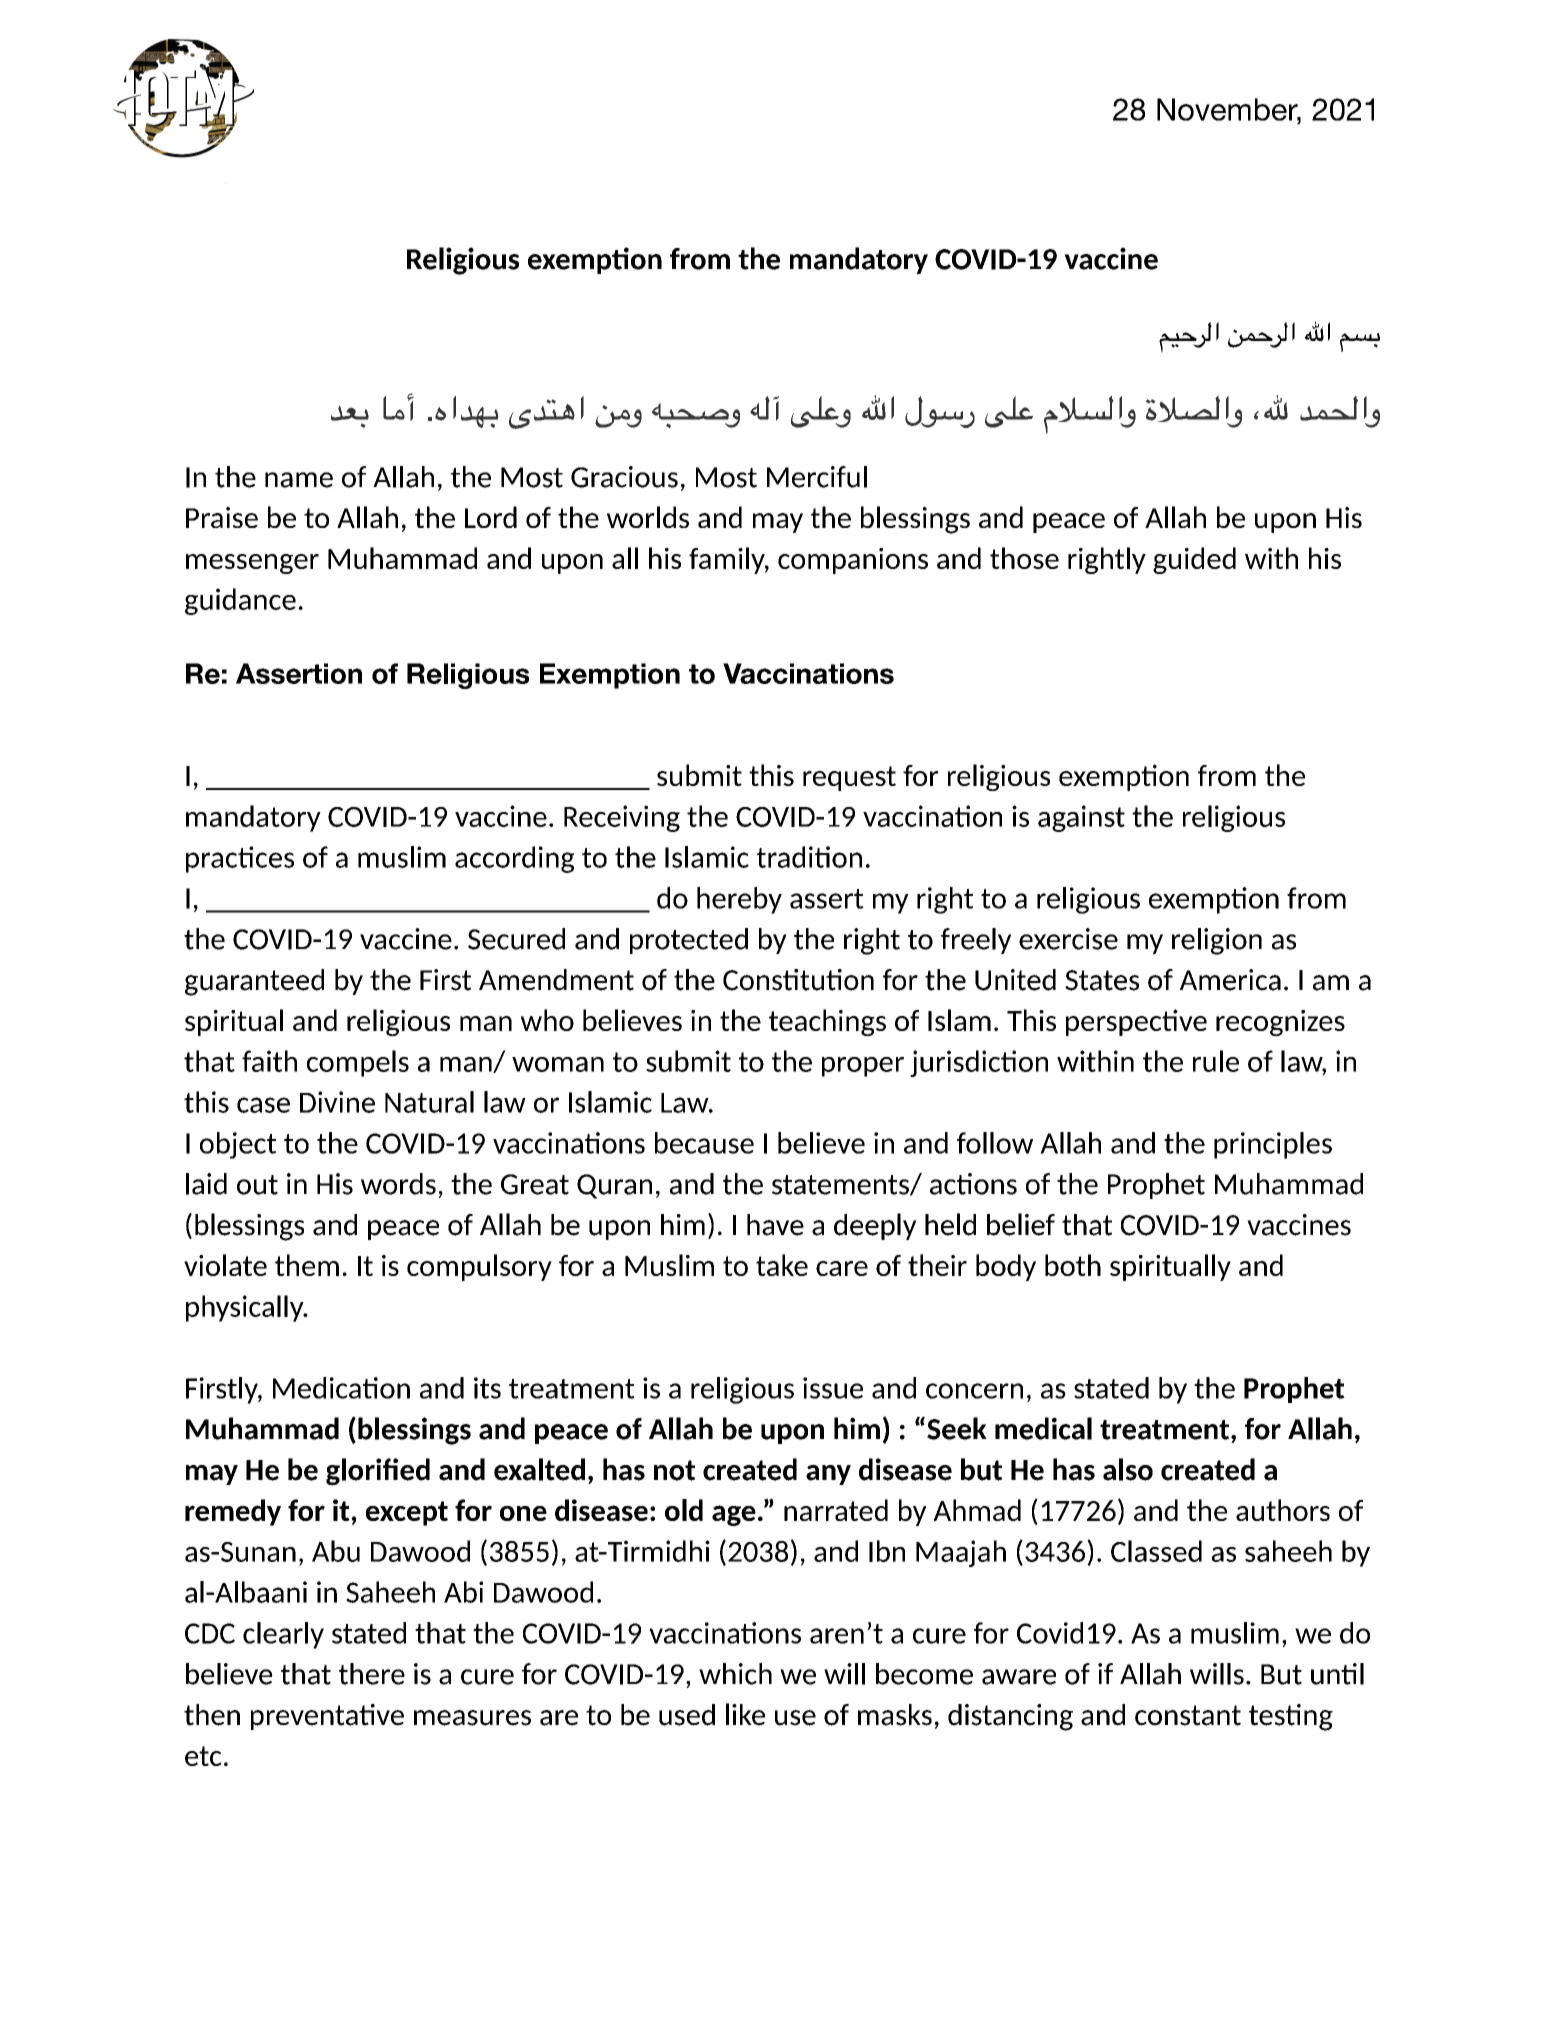 The width and height of the screenshot is (1564, 2024). What do you see at coordinates (648, 517) in the screenshot?
I see `worlds` at bounding box center [648, 517].
